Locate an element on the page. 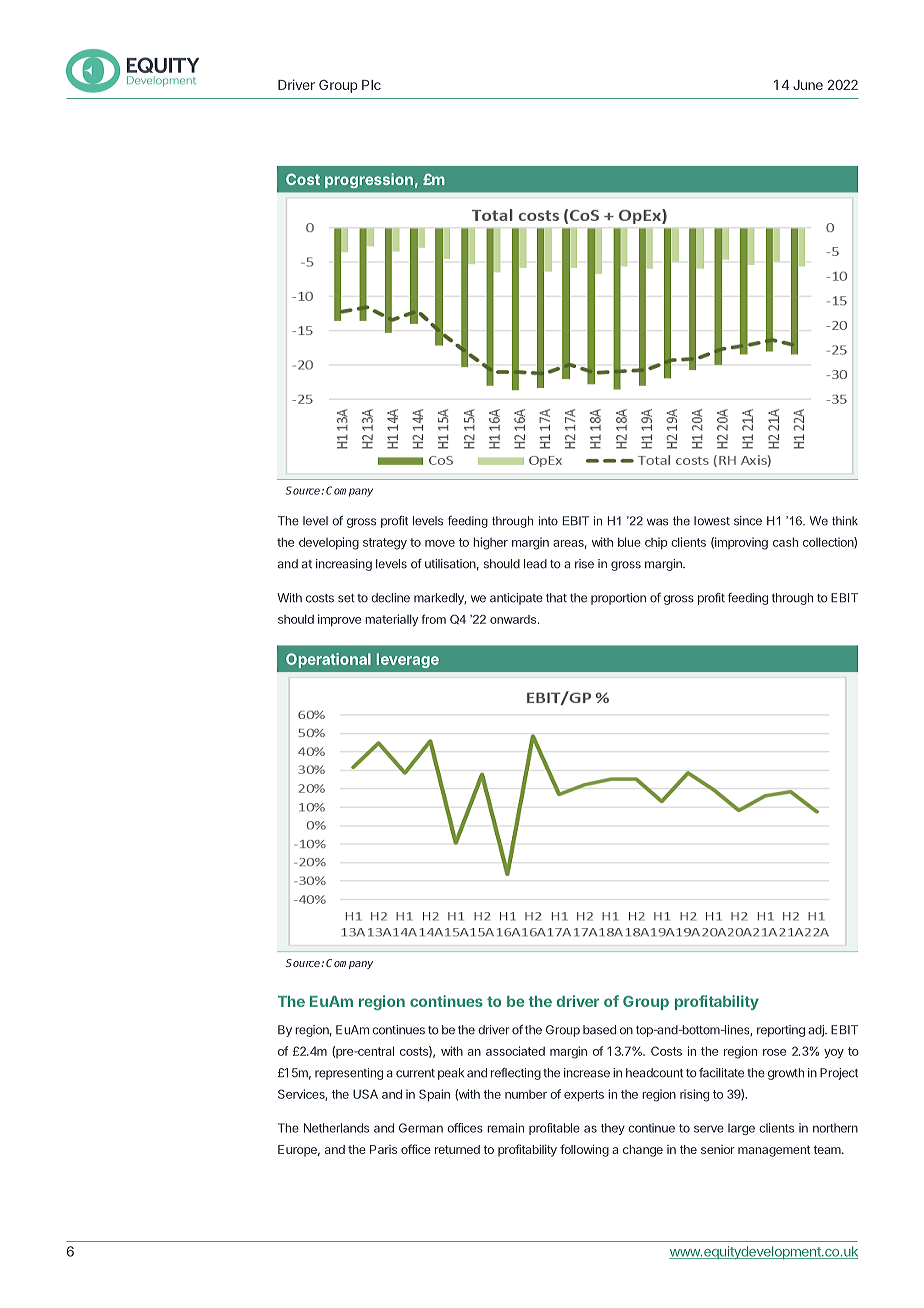 Image resolution: width=924 pixels, height=1308 pixels. since is located at coordinates (748, 521).
